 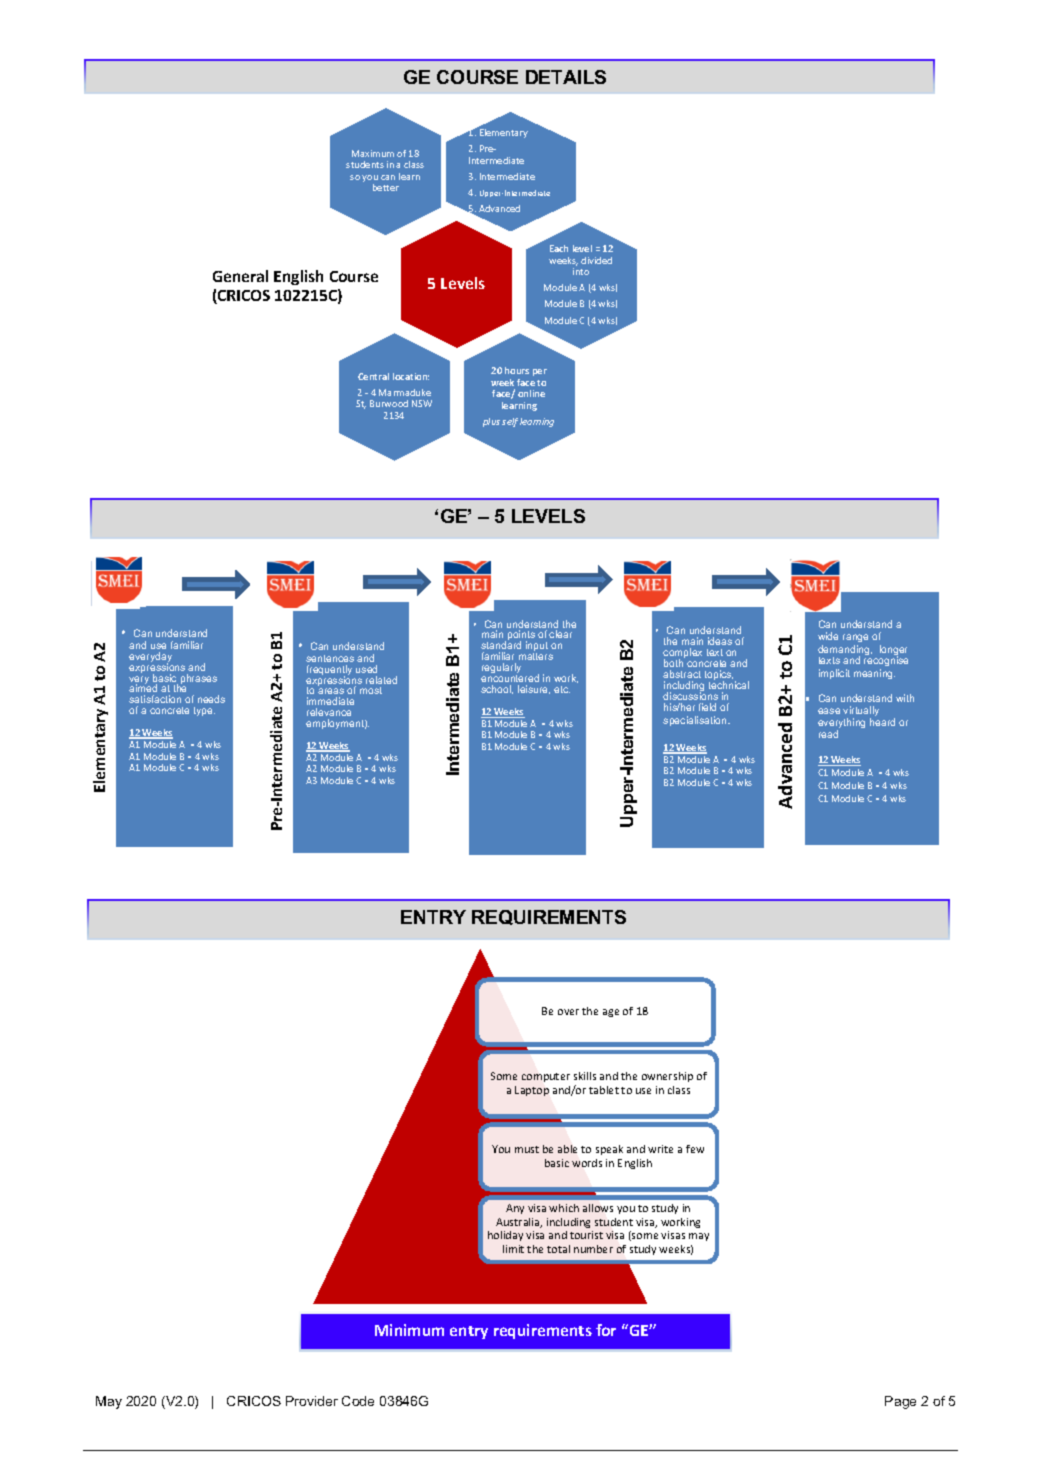 I want to click on Laptop, so click(x=532, y=1091).
